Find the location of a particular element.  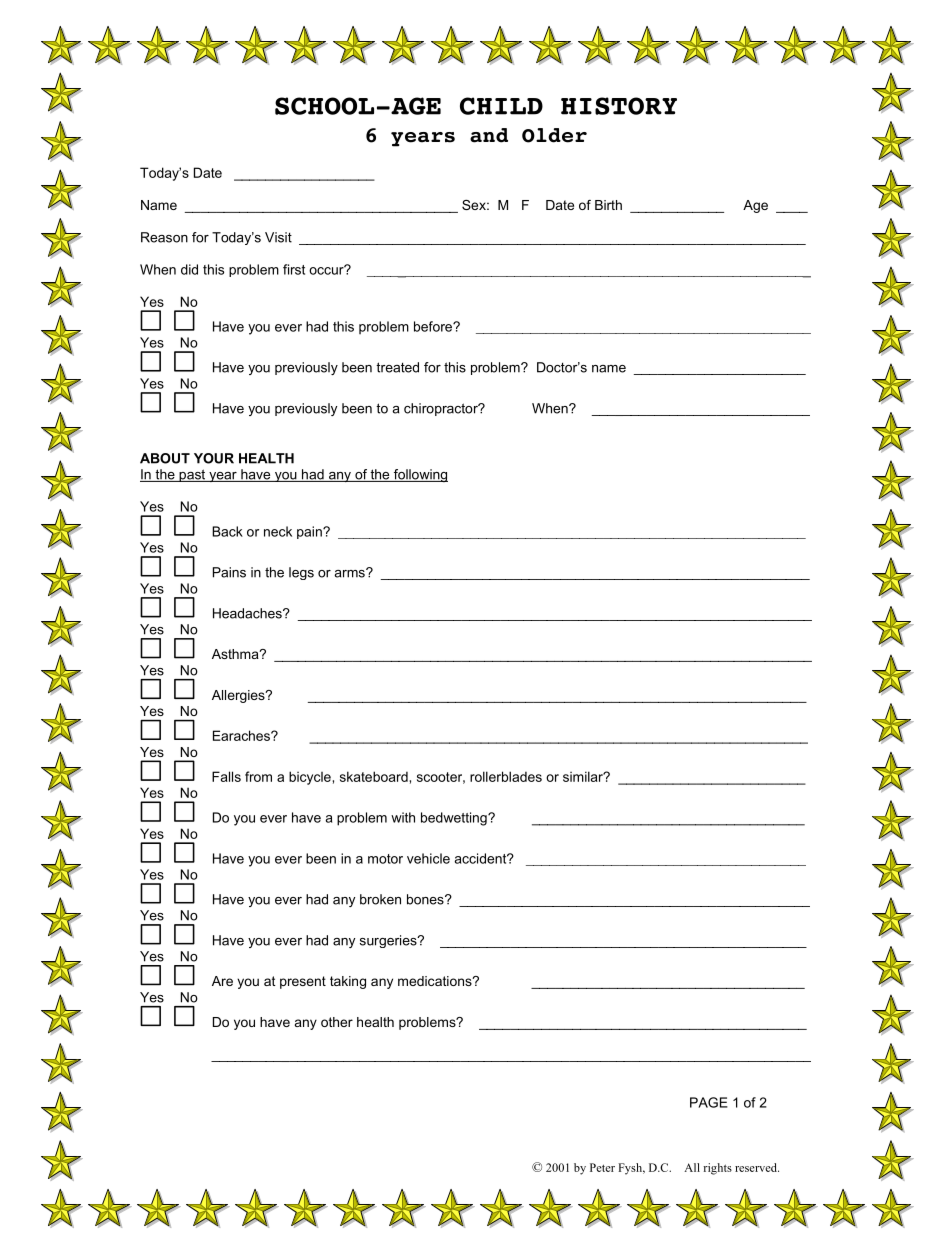

Peter is located at coordinates (602, 1167).
